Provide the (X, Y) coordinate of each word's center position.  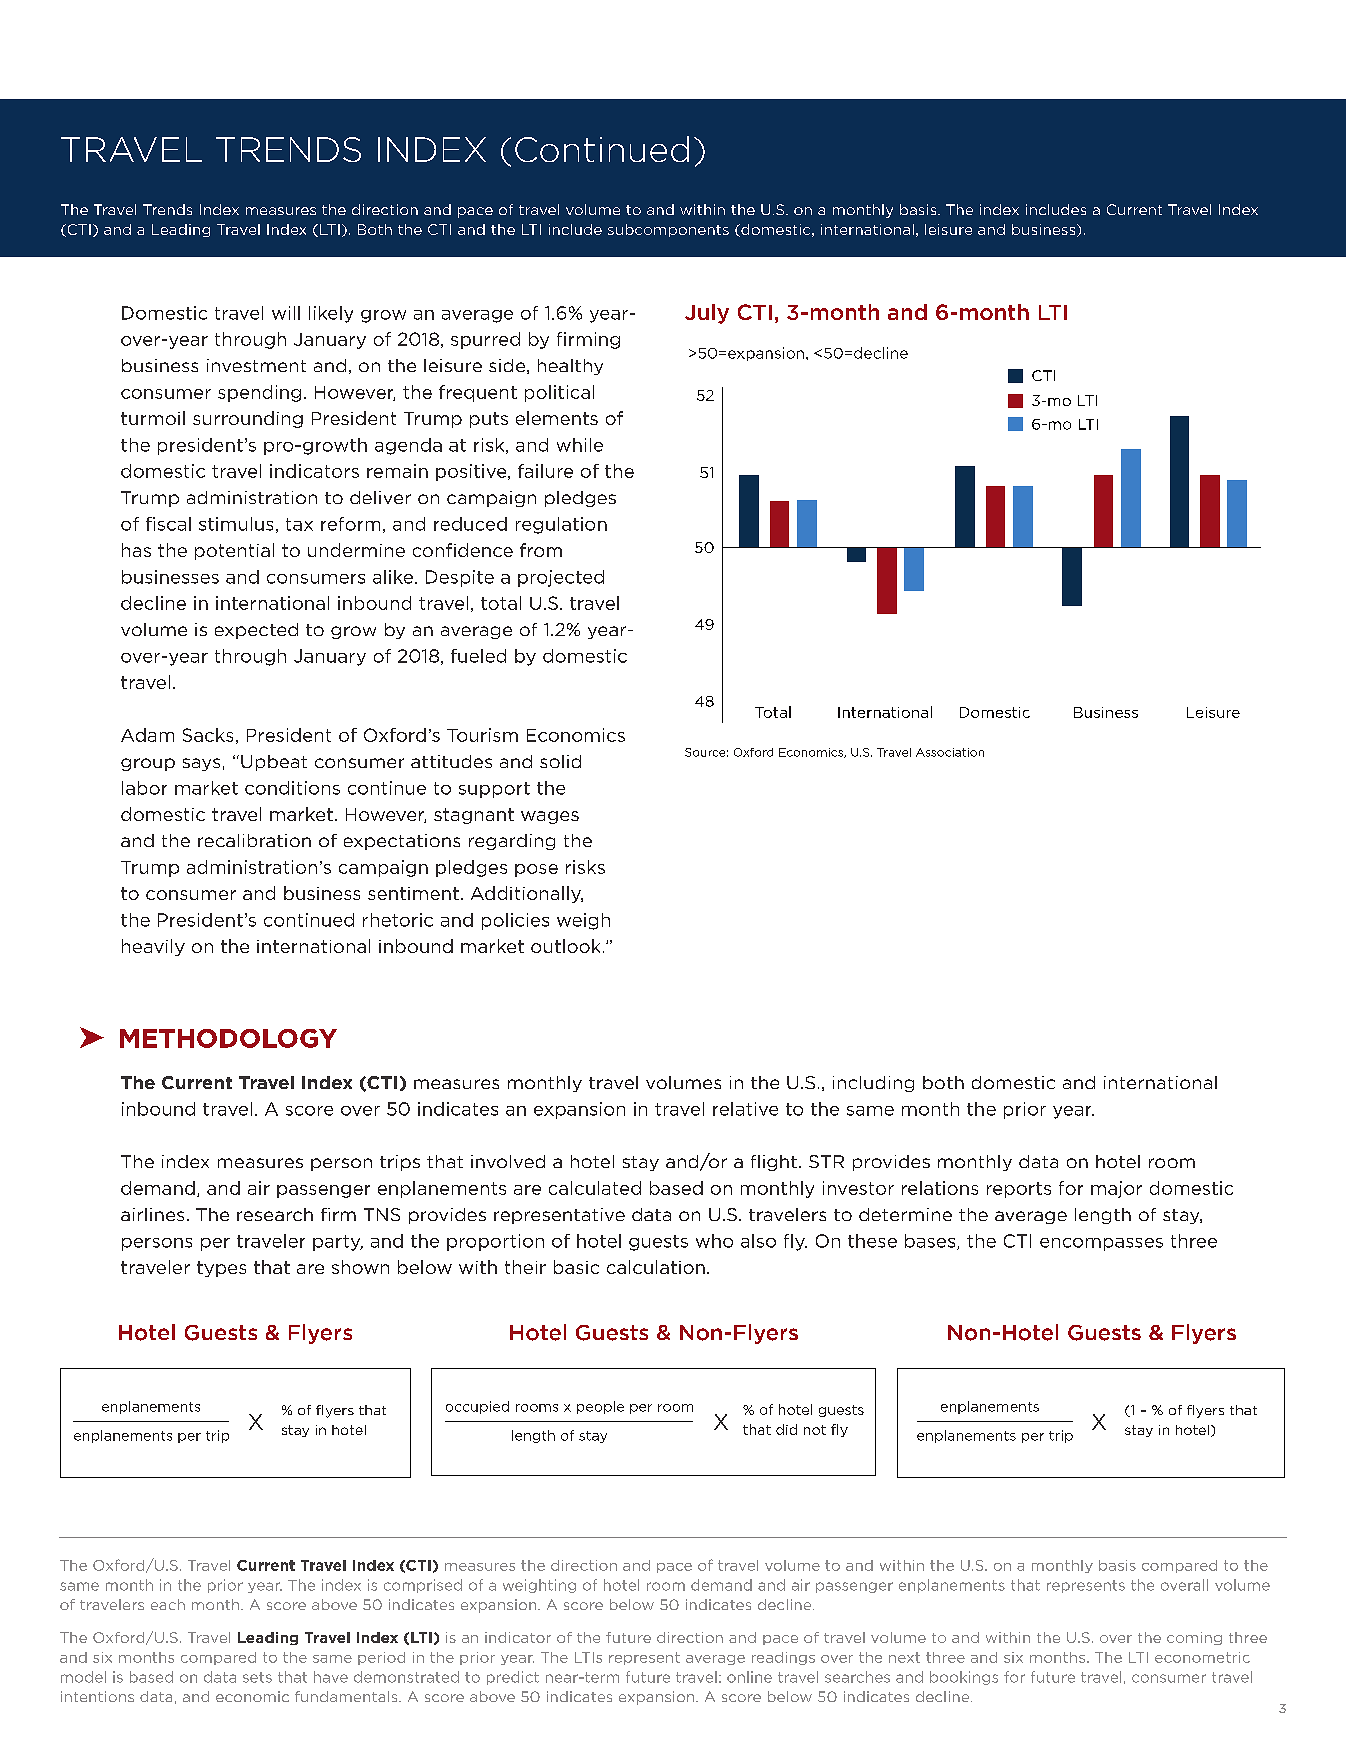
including (873, 1084)
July (707, 314)
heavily (153, 947)
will (286, 313)
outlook (565, 946)
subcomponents (668, 230)
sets (257, 1677)
